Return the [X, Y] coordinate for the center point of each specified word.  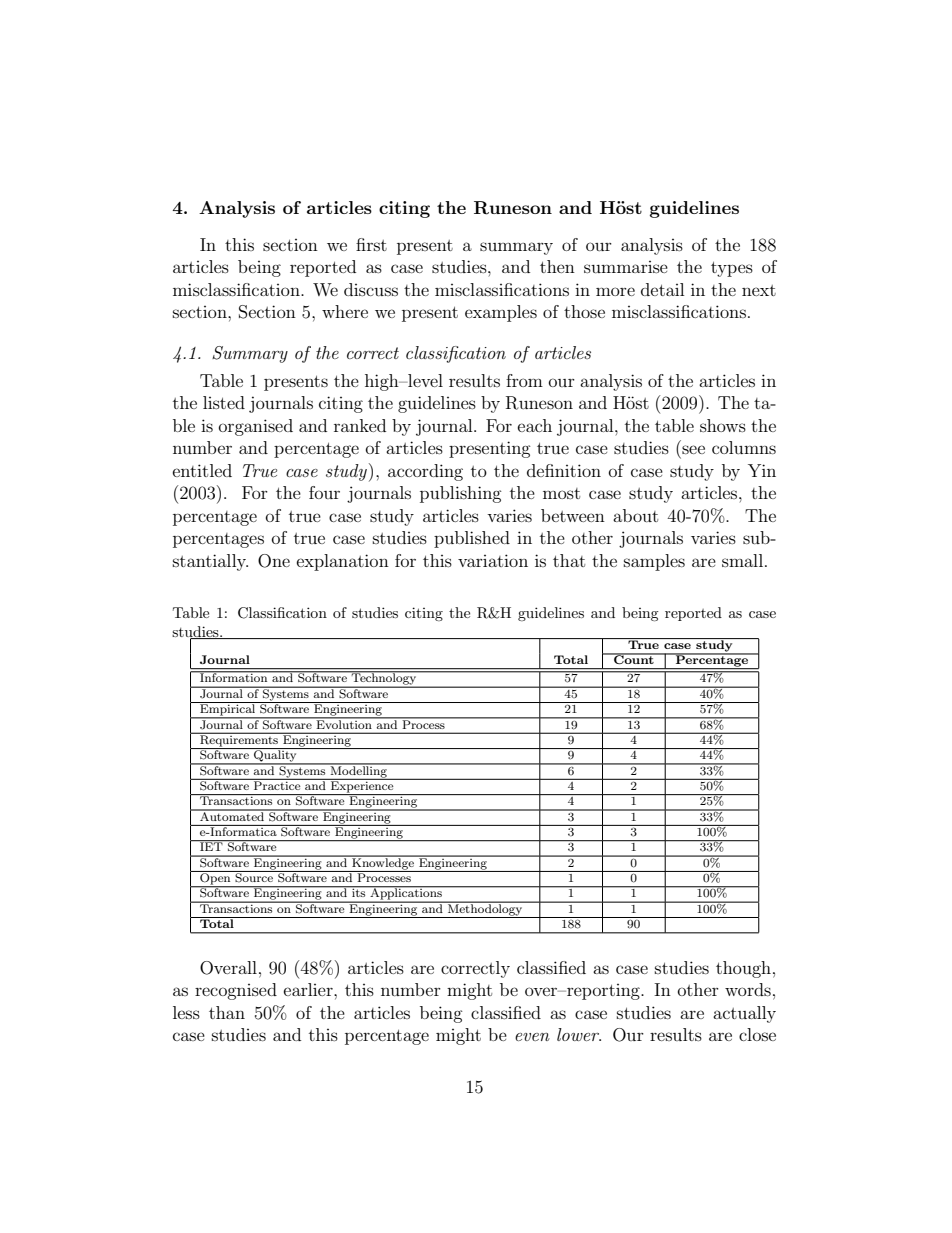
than [227, 1012]
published [472, 539]
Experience [362, 787]
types [732, 269]
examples [501, 313]
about [635, 515]
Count [634, 658]
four [324, 492]
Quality [275, 756]
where [345, 311]
